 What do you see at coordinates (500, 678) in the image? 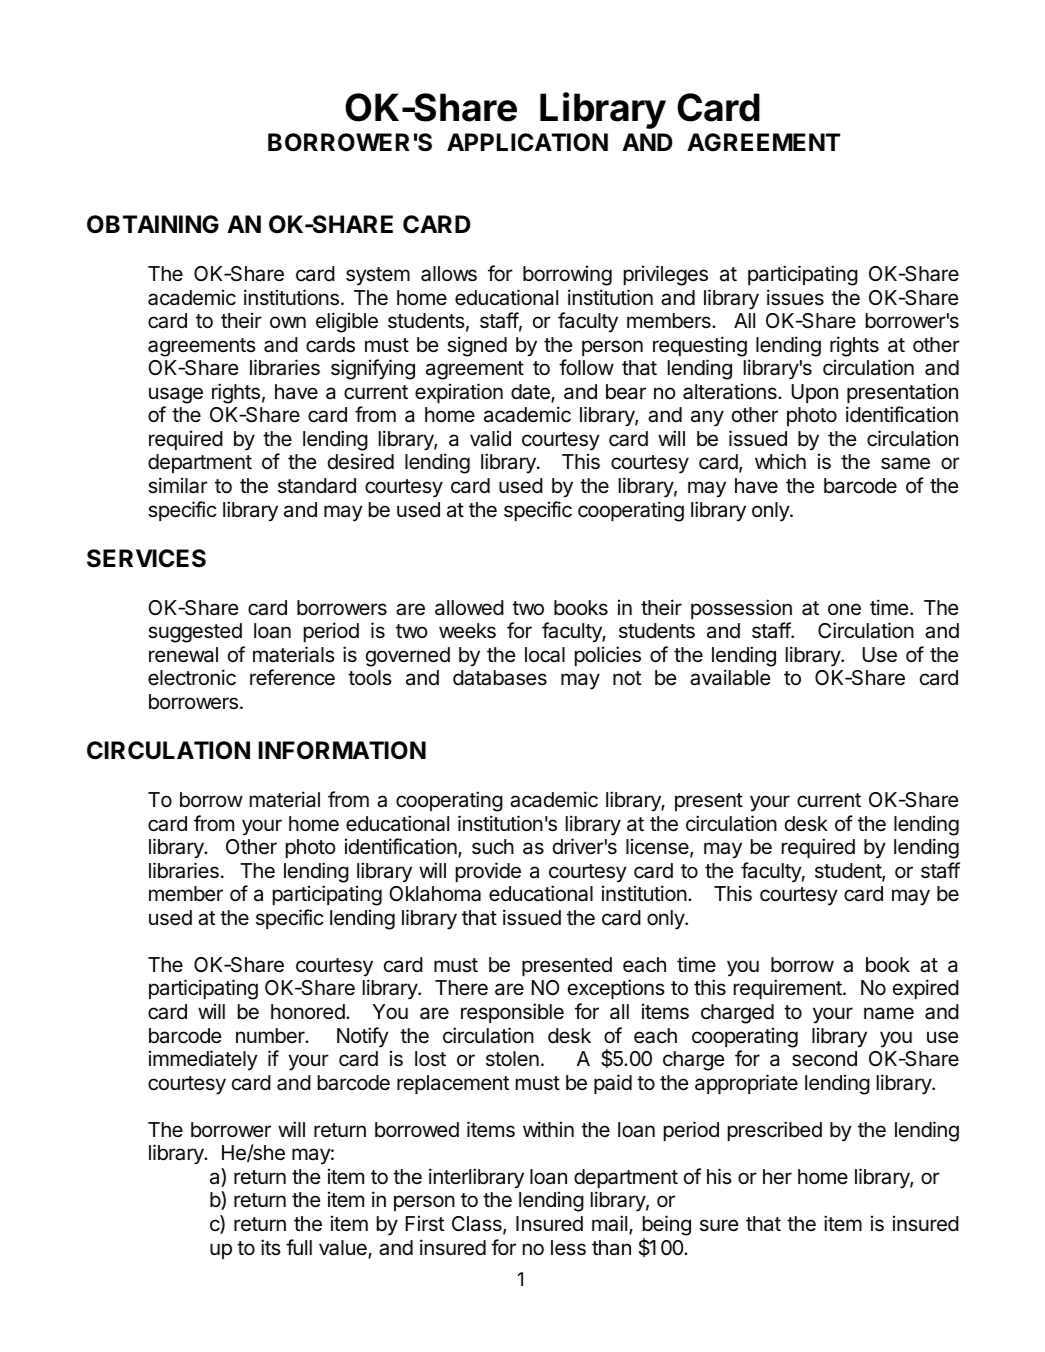
I see `databases` at bounding box center [500, 678].
